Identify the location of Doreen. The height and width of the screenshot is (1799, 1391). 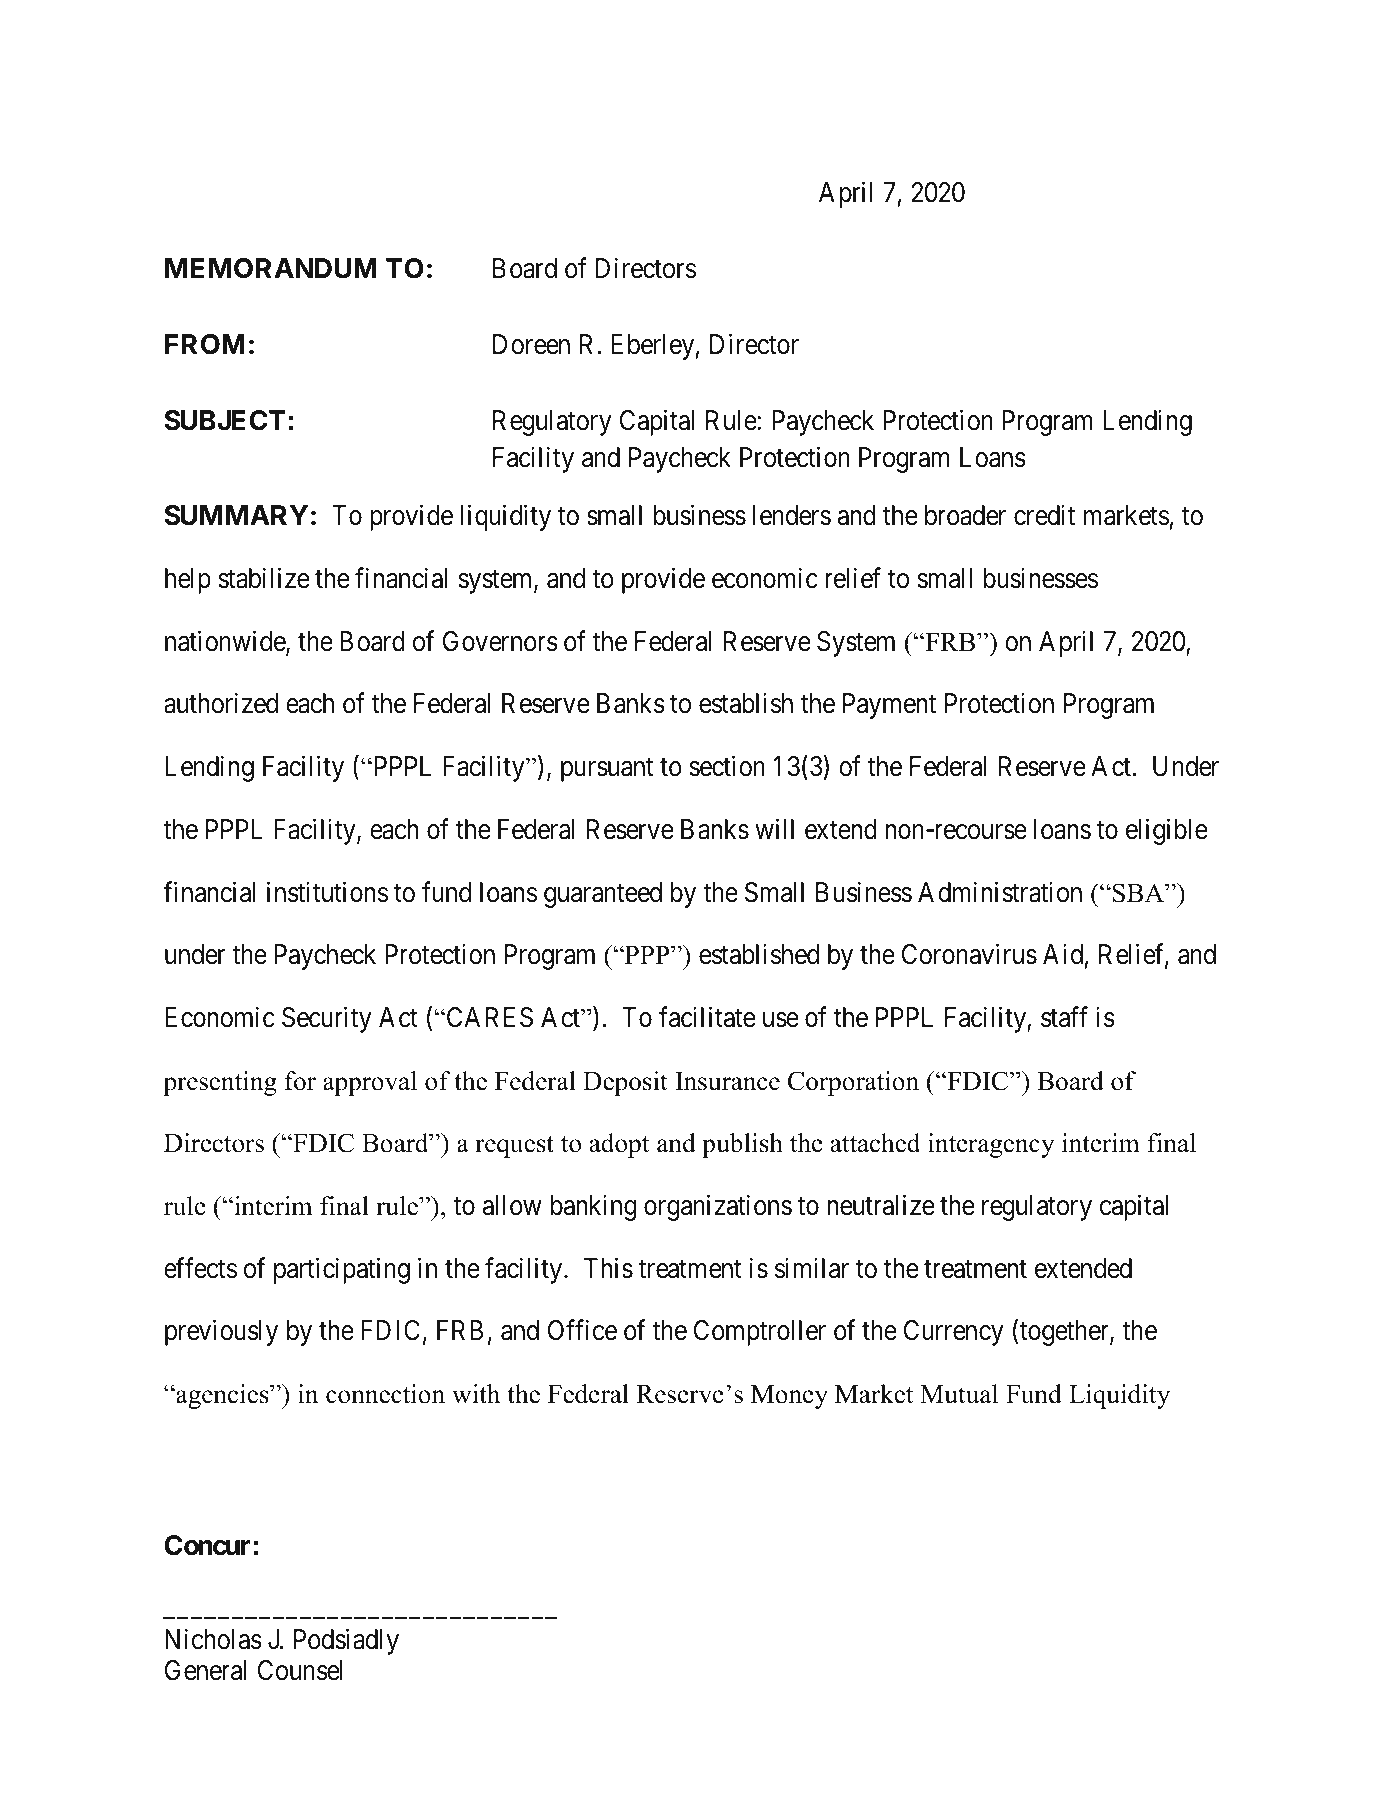
(531, 344).
